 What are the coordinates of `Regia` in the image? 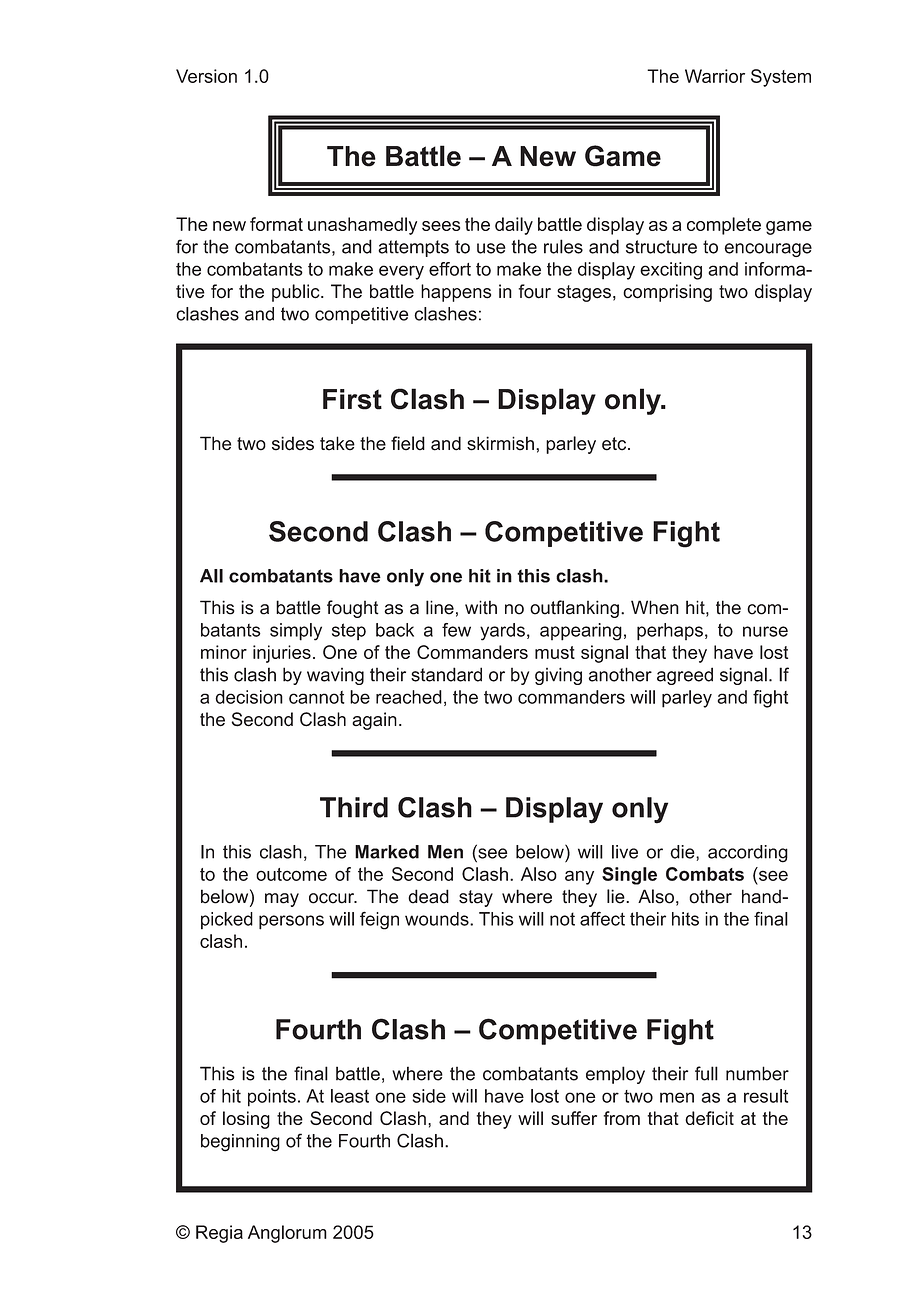 It's located at (219, 1234).
